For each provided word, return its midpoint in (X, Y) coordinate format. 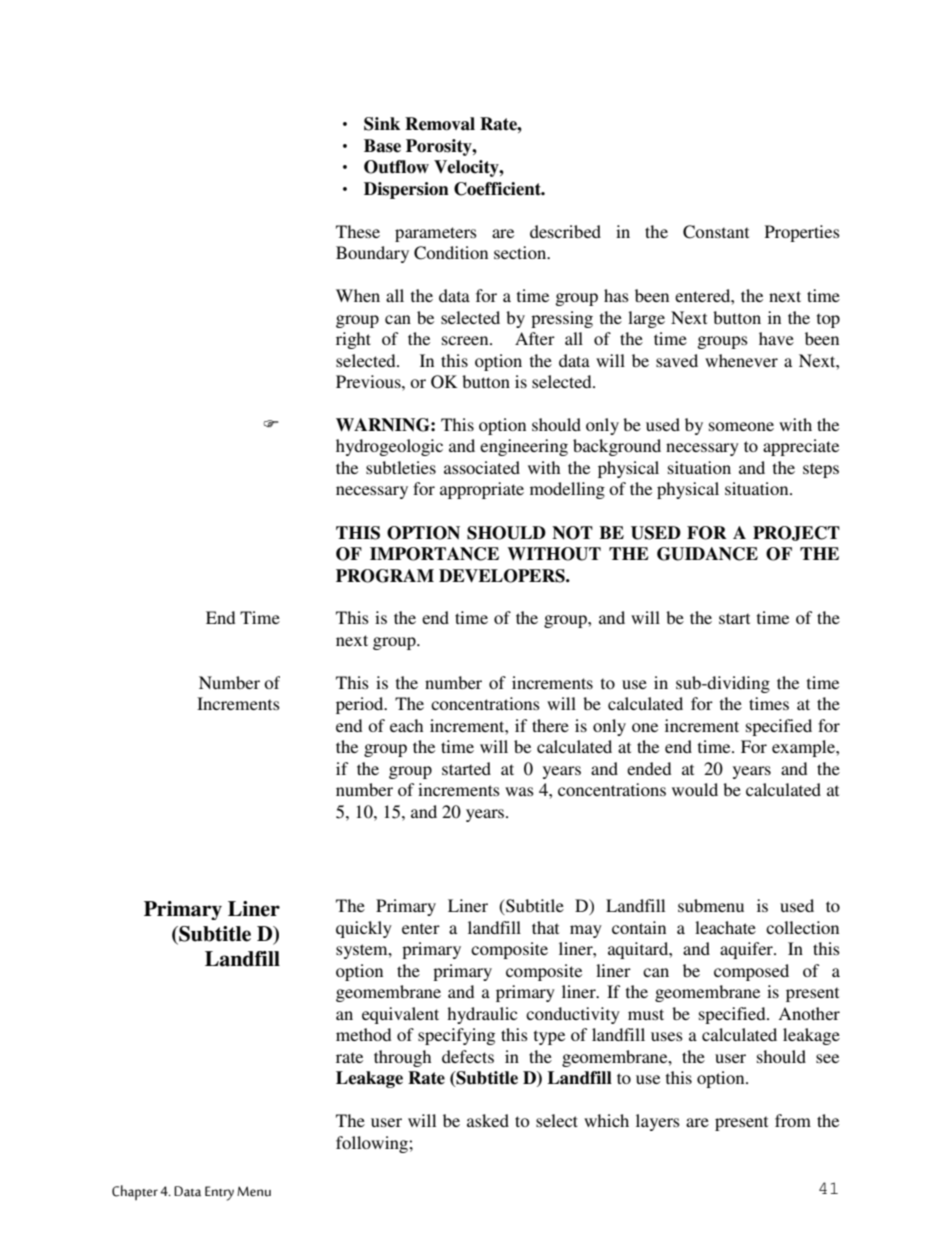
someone (741, 426)
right (353, 340)
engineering (524, 447)
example (804, 748)
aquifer (747, 950)
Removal (440, 124)
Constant (716, 232)
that (545, 927)
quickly (364, 929)
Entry (219, 1193)
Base (382, 146)
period (361, 705)
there (550, 725)
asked (488, 1120)
